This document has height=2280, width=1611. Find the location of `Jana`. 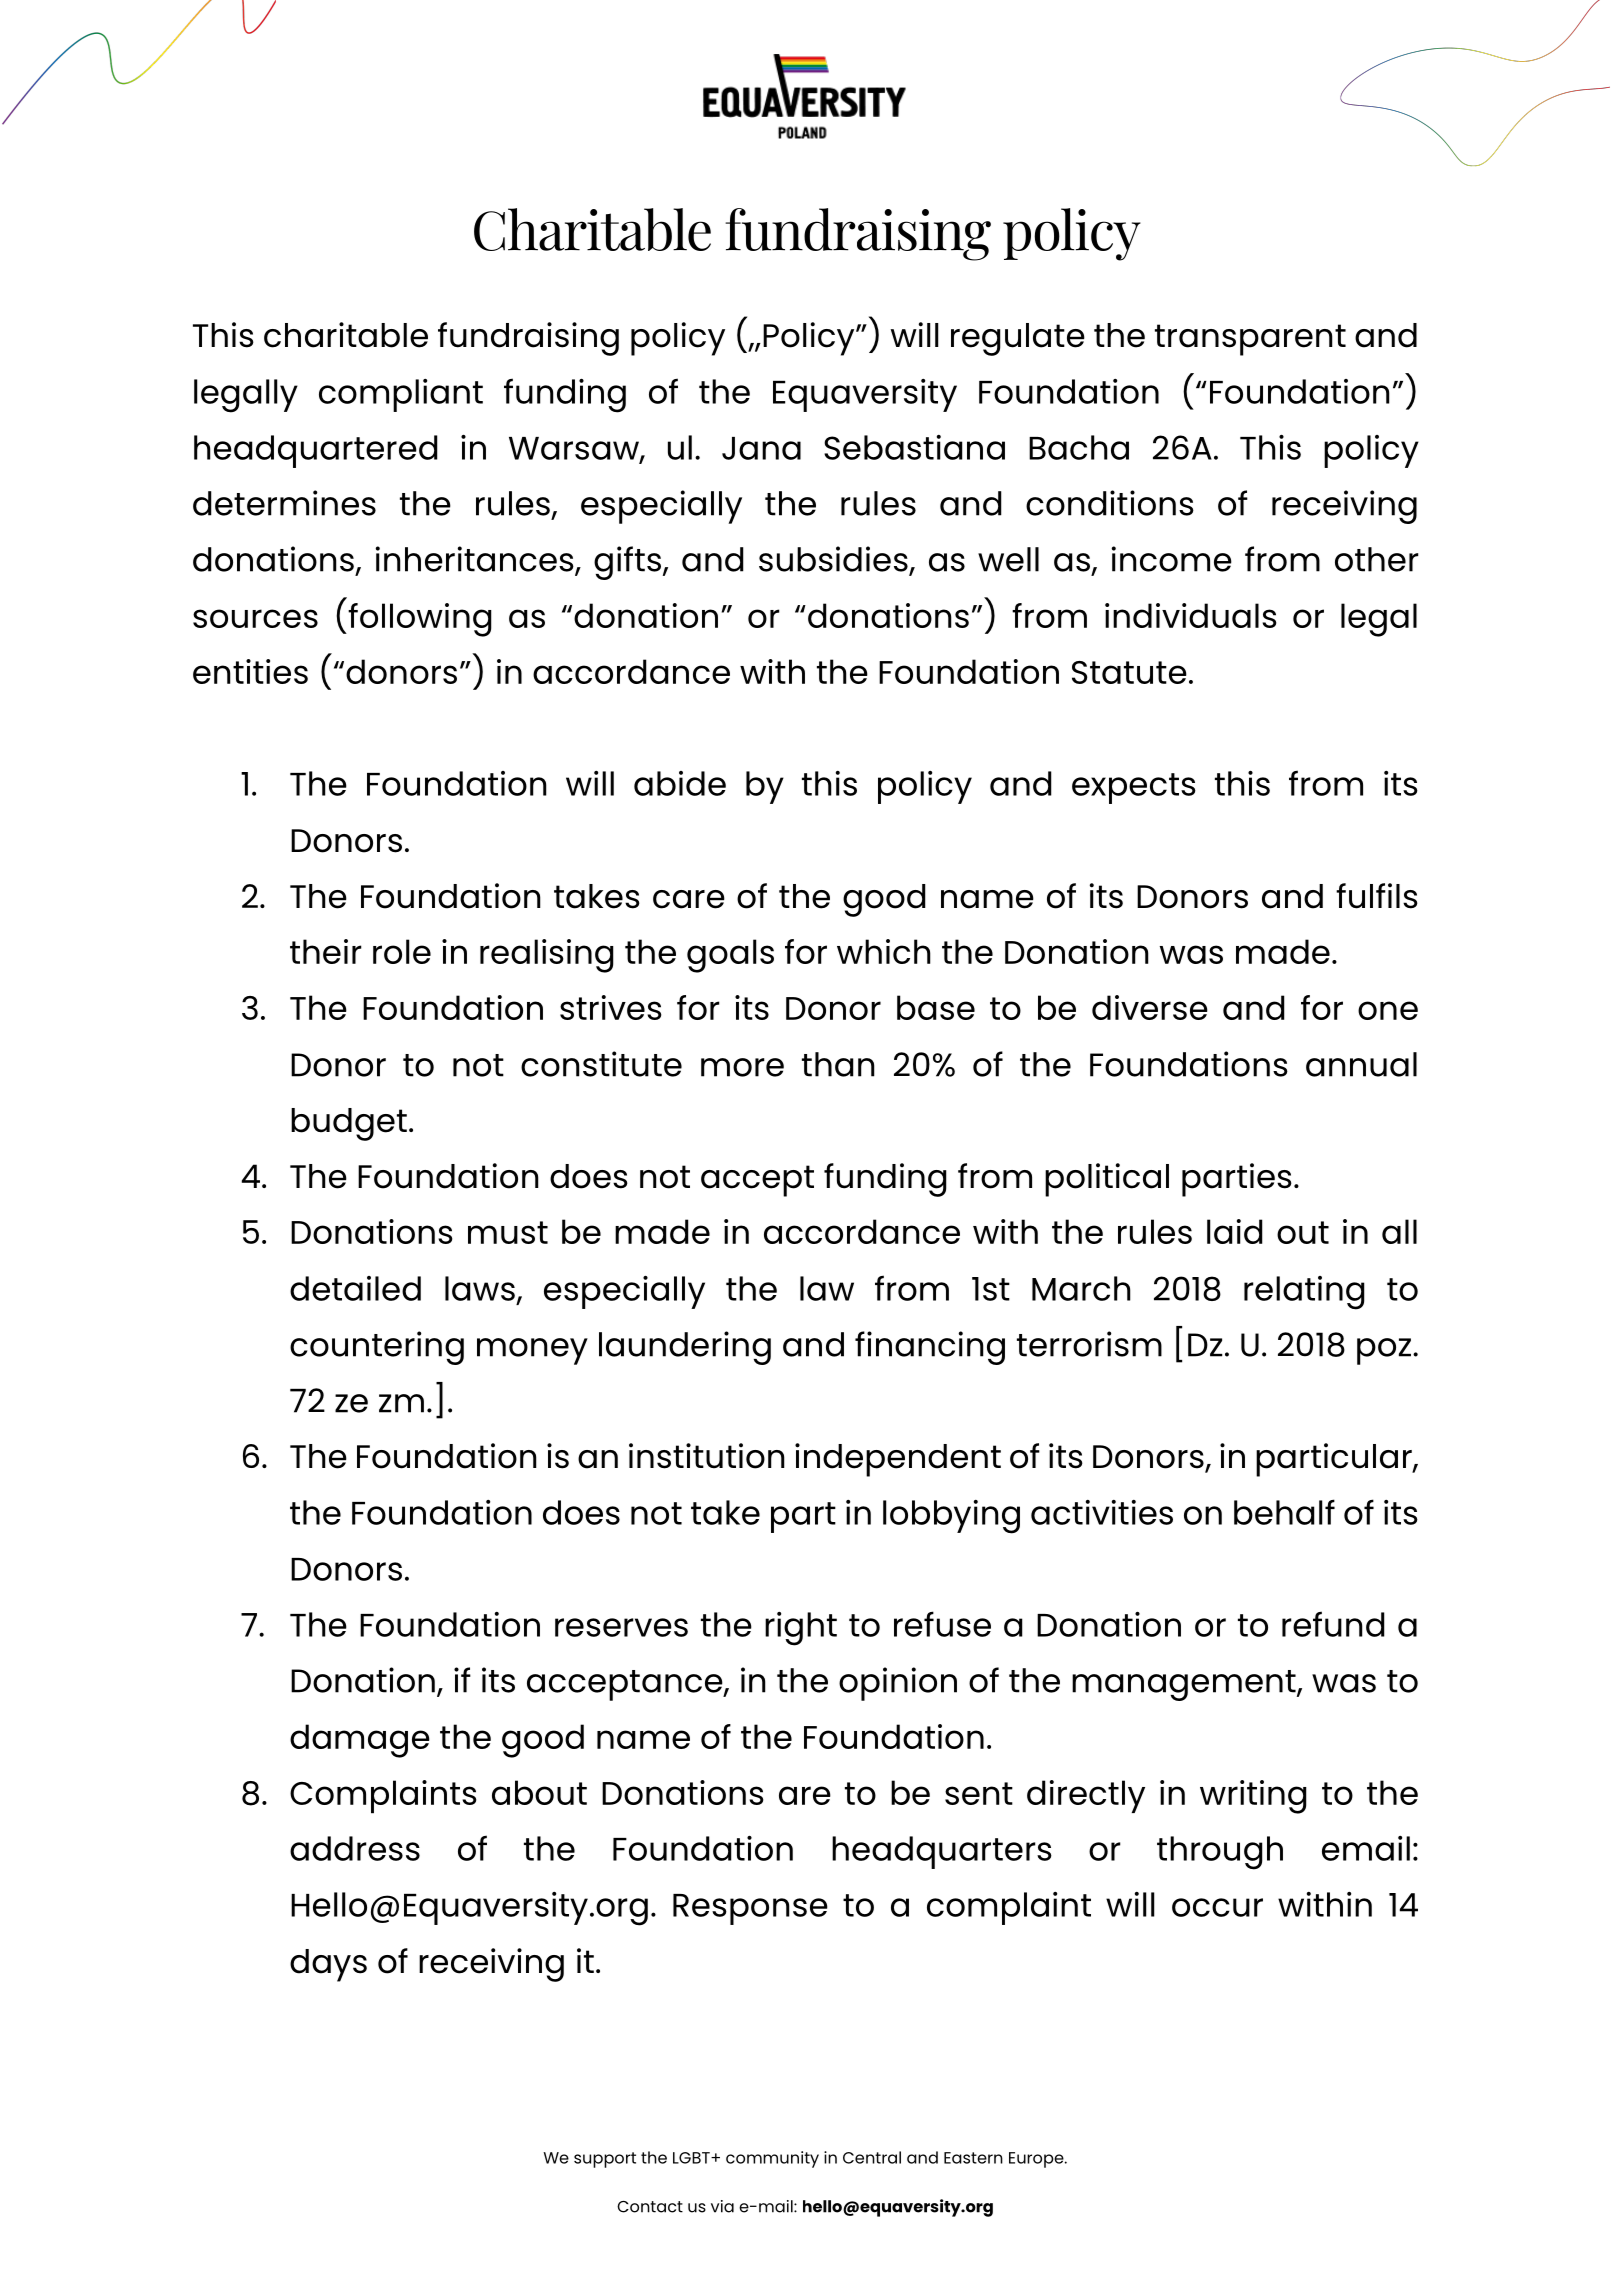

Jana is located at coordinates (761, 448).
